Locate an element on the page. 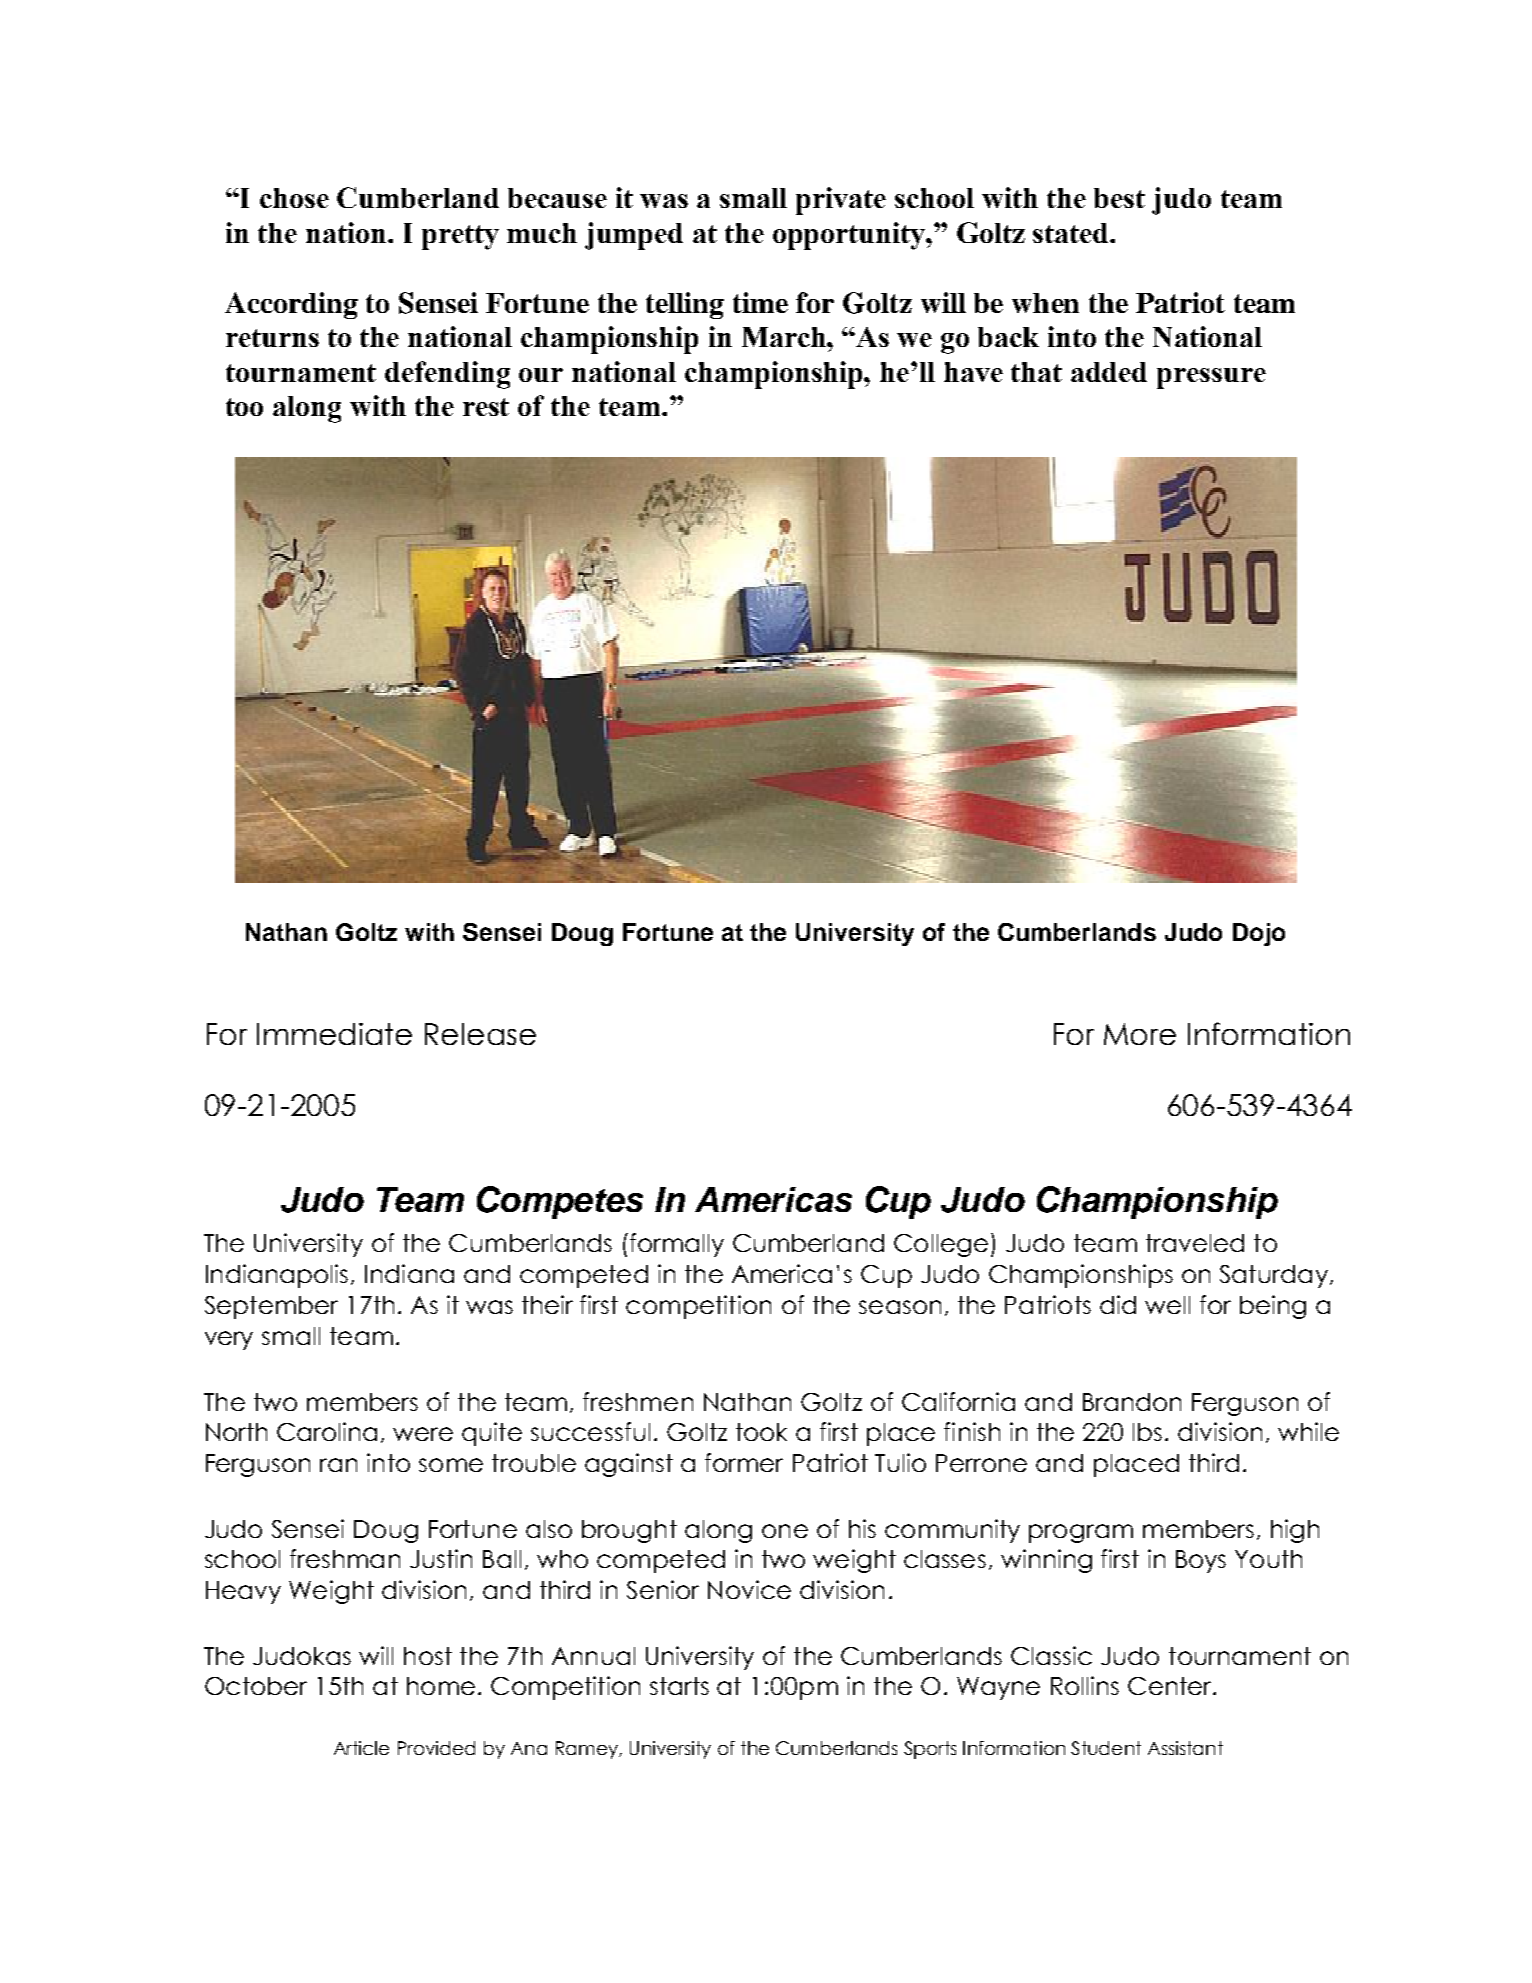 The width and height of the page is (1532, 1983). best is located at coordinates (1119, 198).
